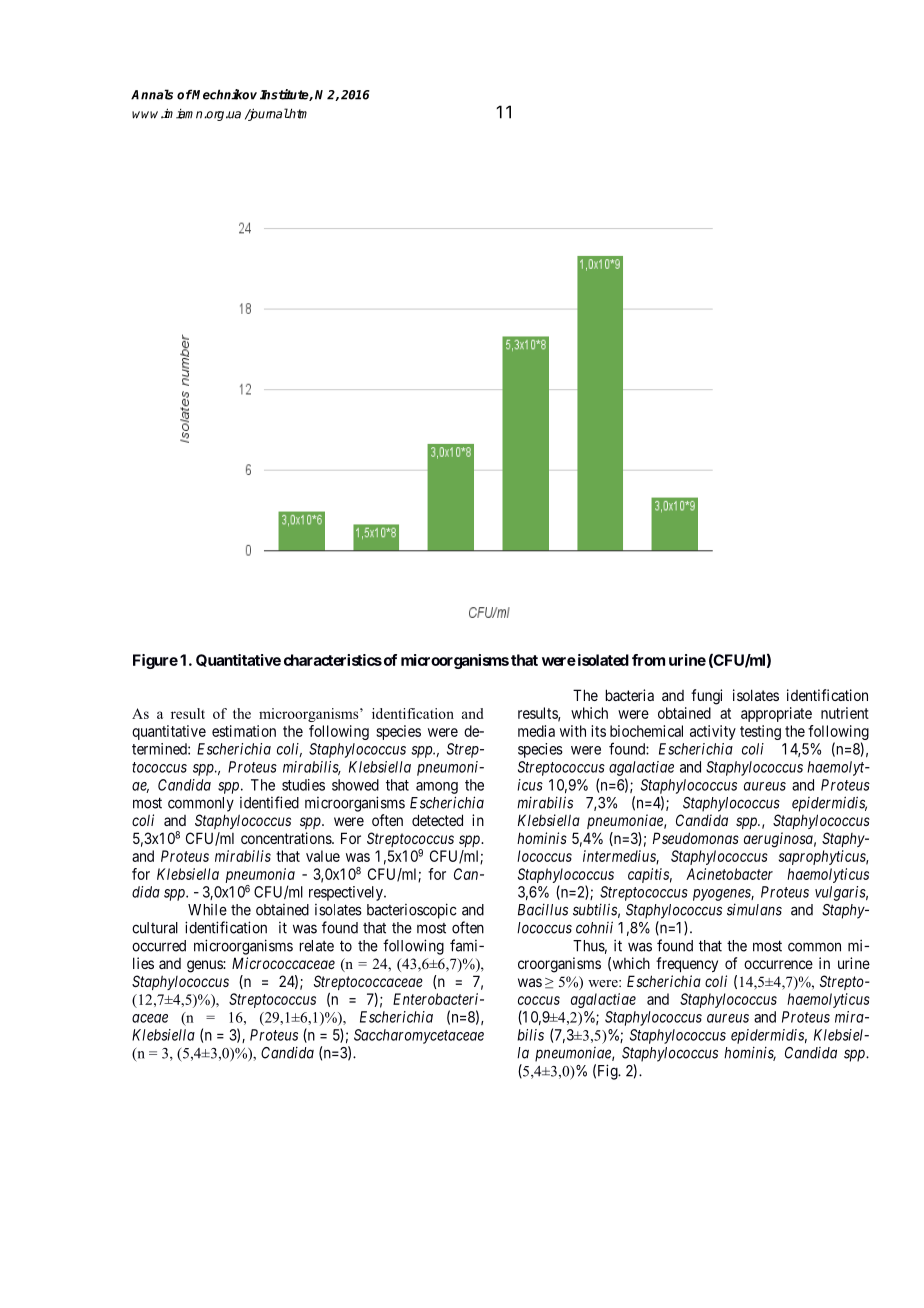 The height and width of the image is (1308, 924). I want to click on estimation, so click(244, 731).
